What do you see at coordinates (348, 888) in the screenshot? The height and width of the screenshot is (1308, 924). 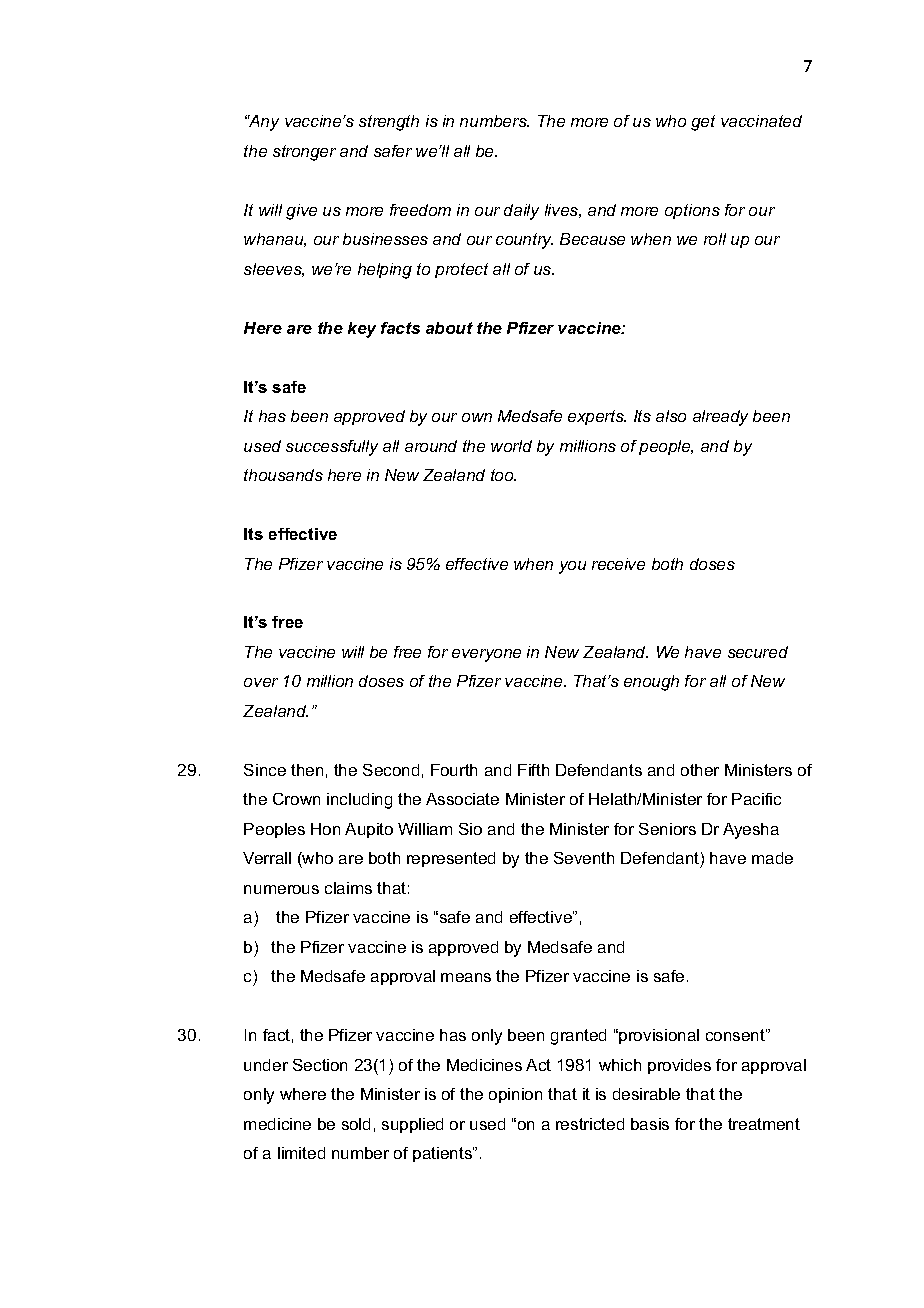 I see `claims` at bounding box center [348, 888].
